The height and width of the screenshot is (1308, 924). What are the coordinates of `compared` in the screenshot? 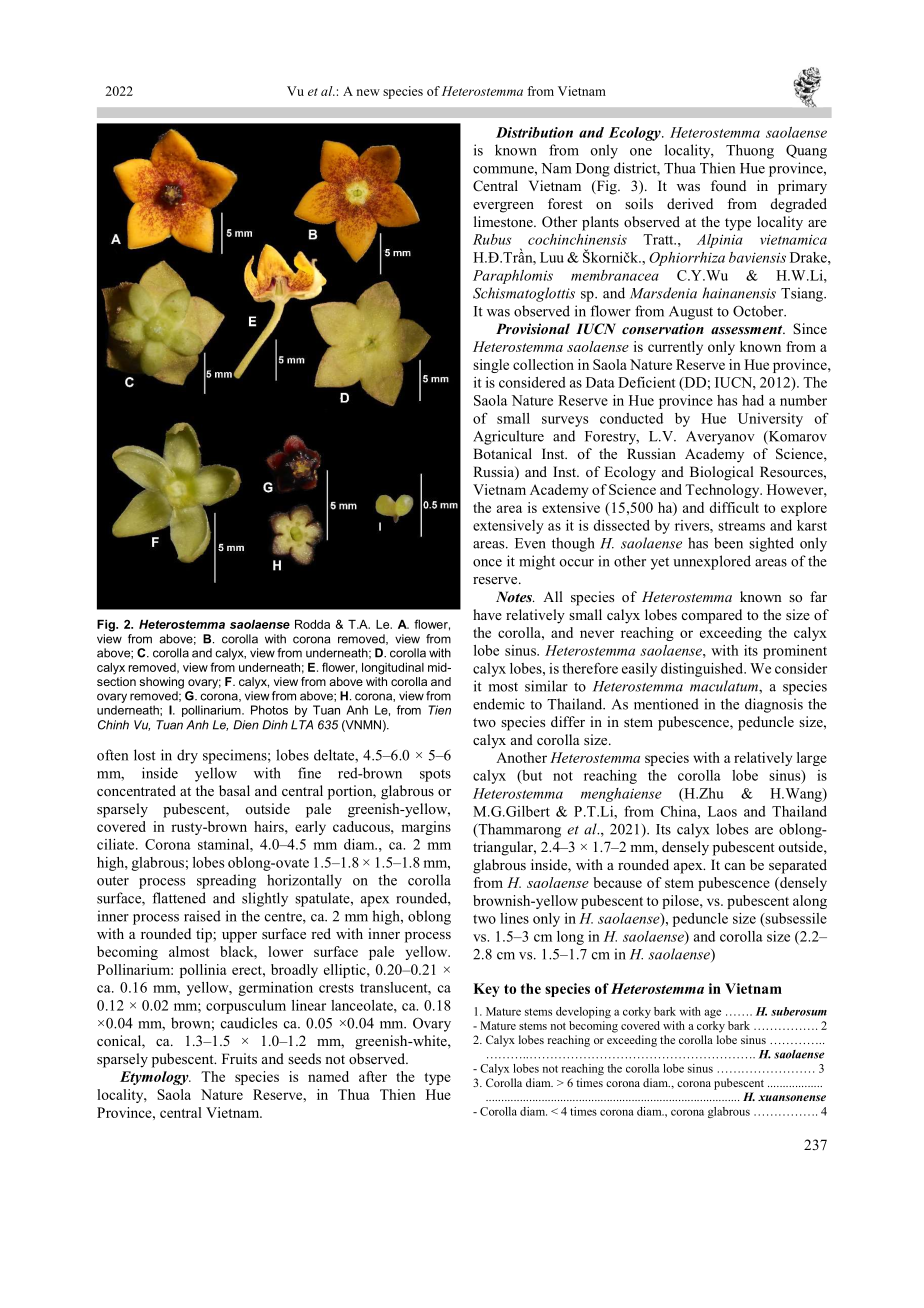 It's located at (712, 616).
